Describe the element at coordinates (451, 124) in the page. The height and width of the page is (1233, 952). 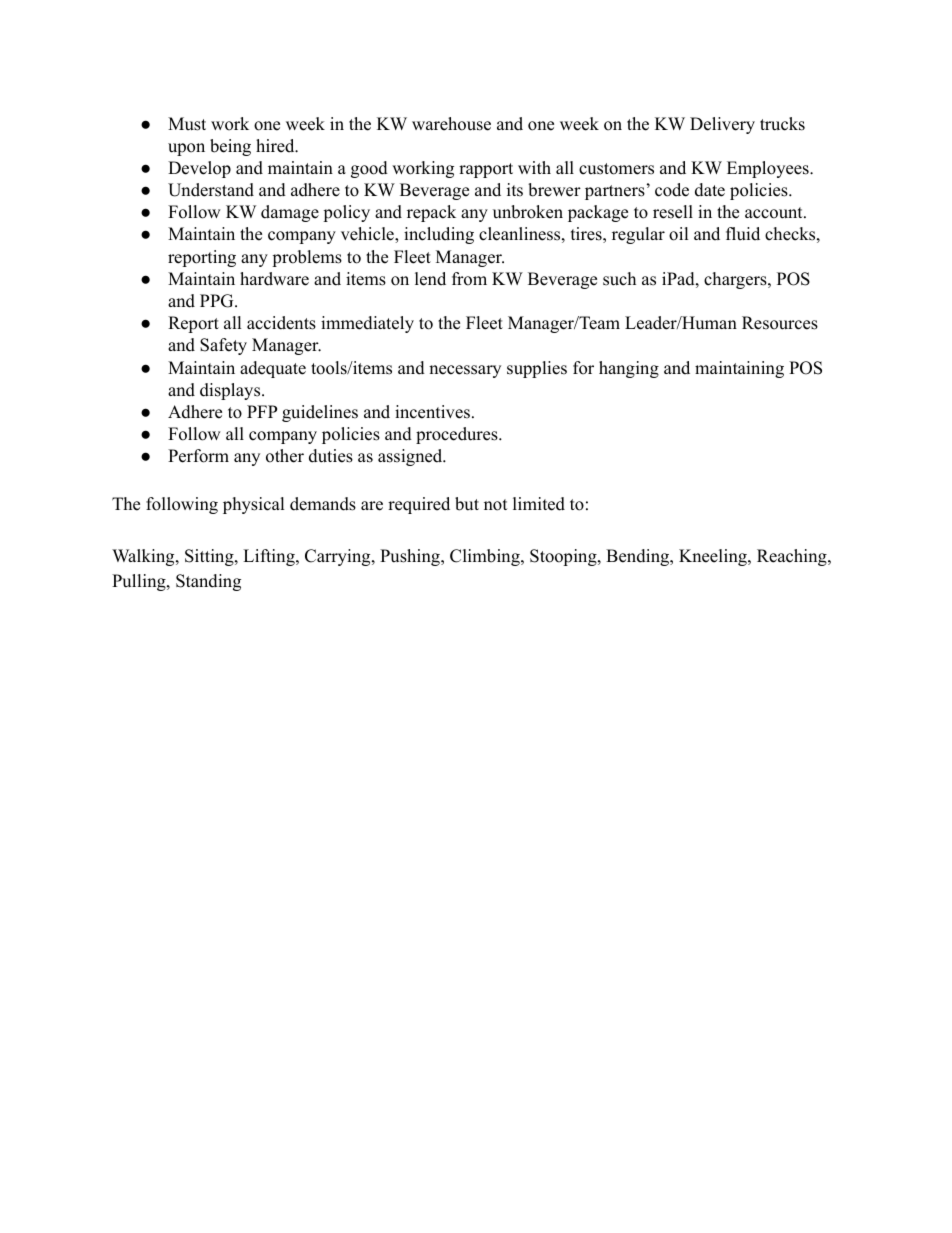
I see `warehouse` at that location.
